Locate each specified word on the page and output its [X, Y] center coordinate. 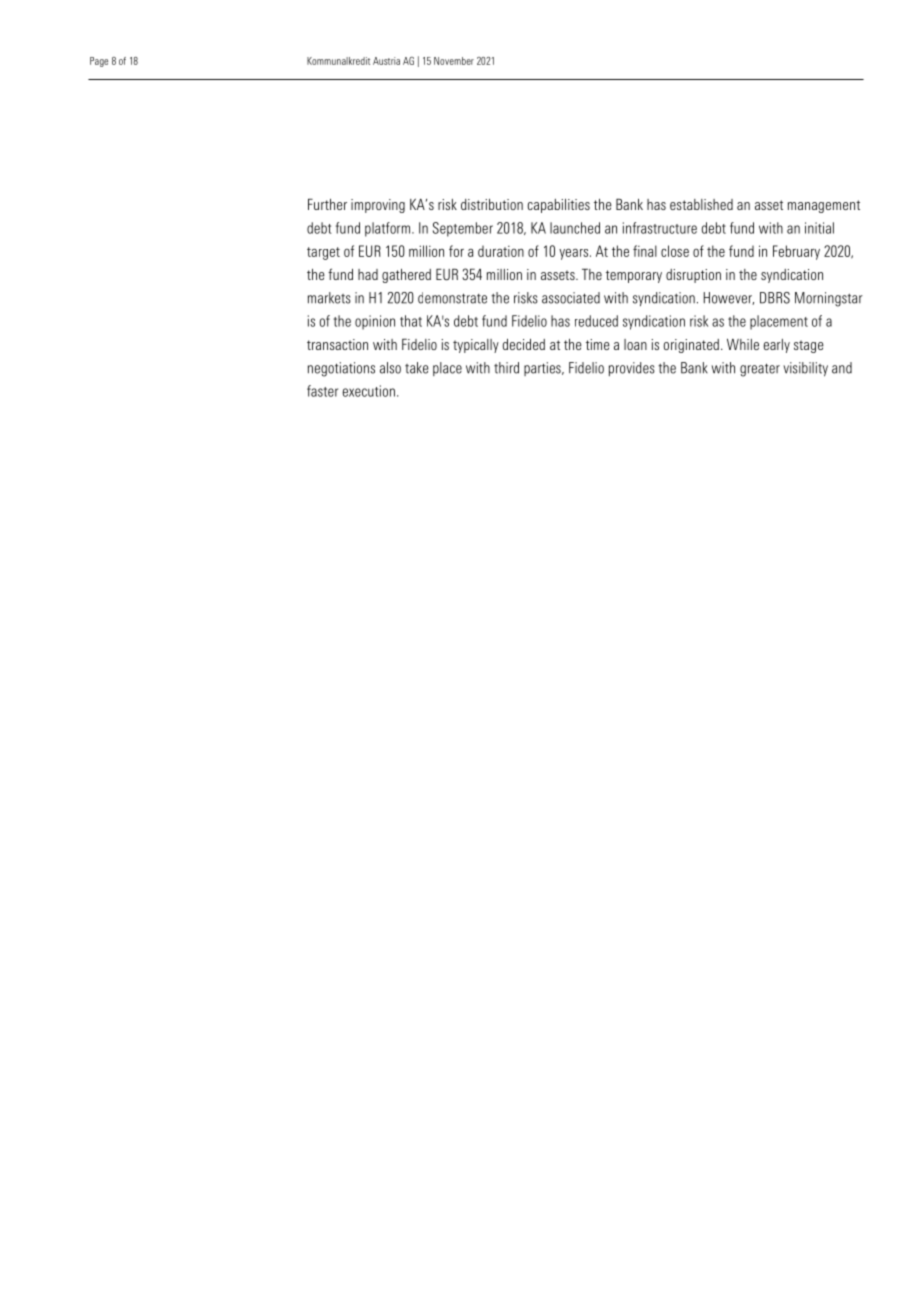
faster [322, 391]
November [454, 61]
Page [99, 62]
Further [327, 204]
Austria [386, 61]
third [506, 368]
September [463, 229]
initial [819, 228]
